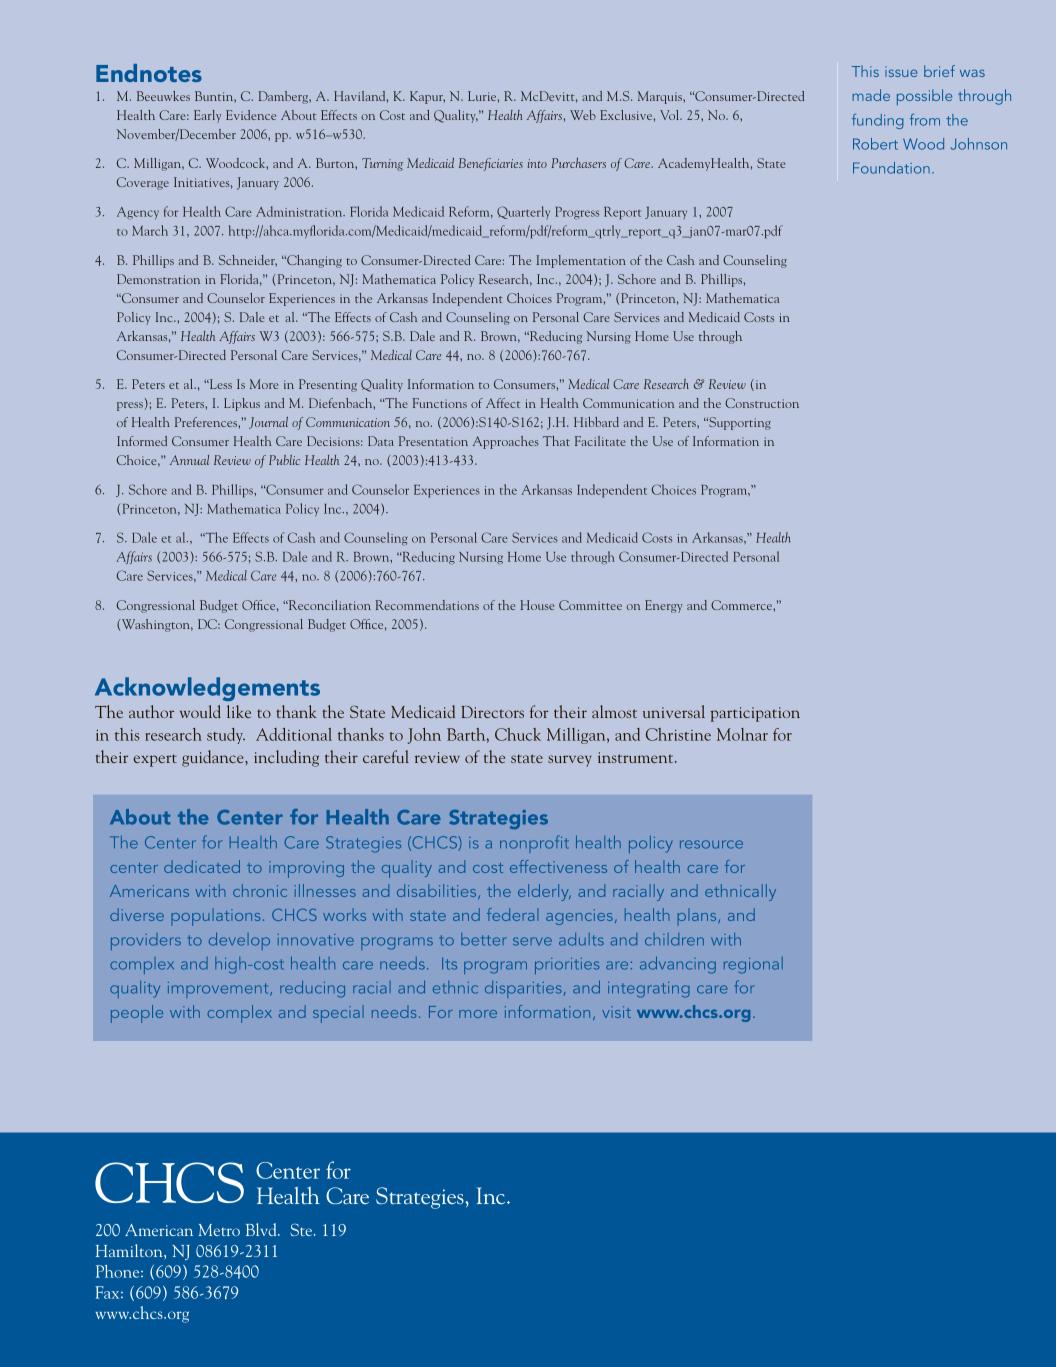 This screenshot has height=1367, width=1056. Describe the element at coordinates (616, 1012) in the screenshot. I see `visit` at that location.
